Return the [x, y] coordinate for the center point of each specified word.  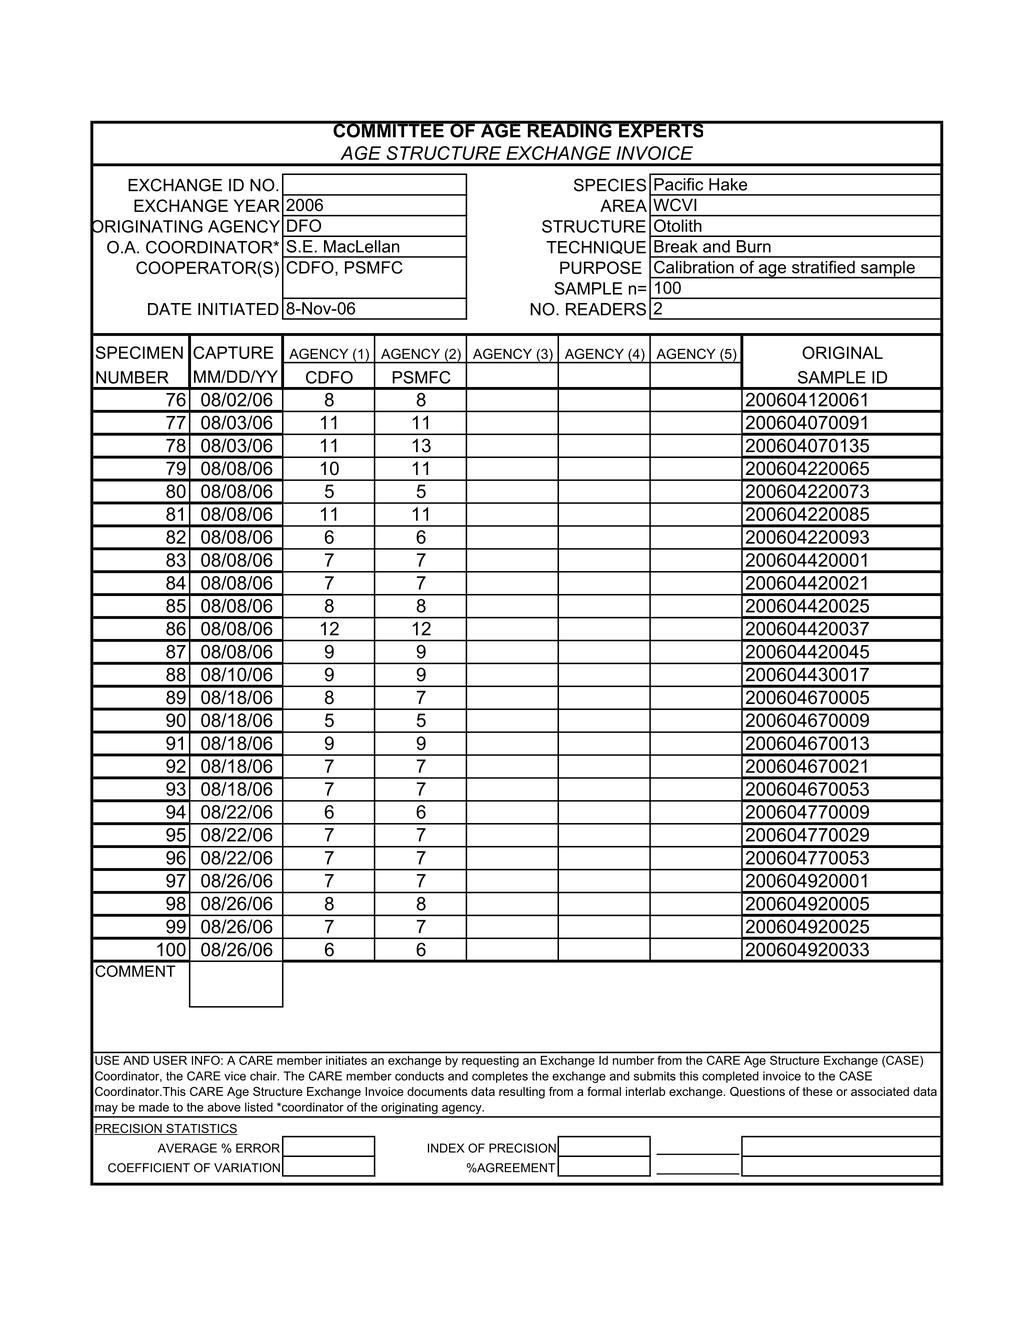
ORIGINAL [842, 352]
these [818, 1091]
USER [170, 1060]
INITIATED [238, 309]
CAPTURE [233, 352]
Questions [757, 1092]
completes [500, 1077]
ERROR [258, 1148]
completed [730, 1077]
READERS [606, 309]
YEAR [257, 205]
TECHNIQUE [596, 247]
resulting [522, 1093]
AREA [623, 205]
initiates [346, 1060]
